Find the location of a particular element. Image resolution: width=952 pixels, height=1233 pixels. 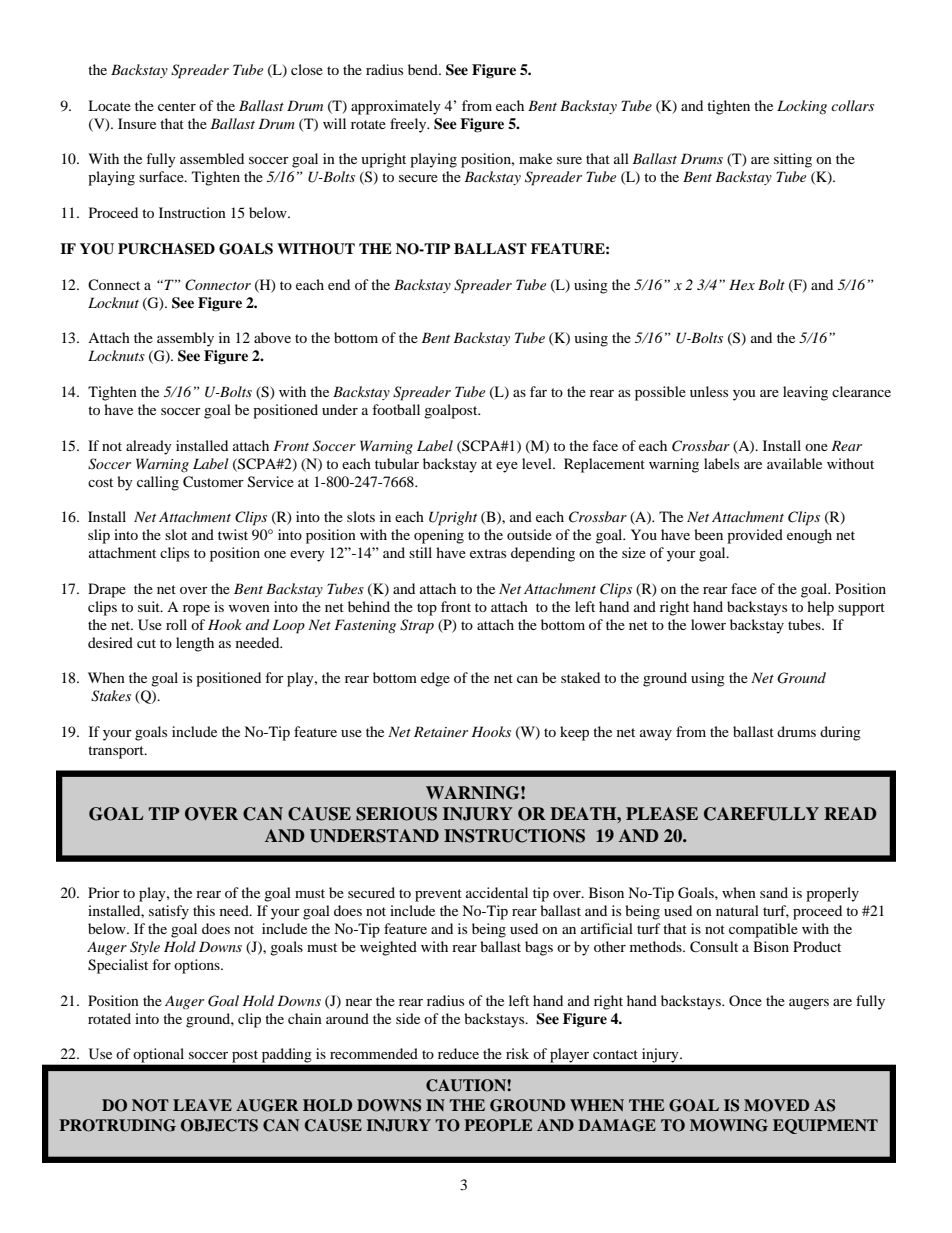

LEAVE is located at coordinates (202, 1105).
